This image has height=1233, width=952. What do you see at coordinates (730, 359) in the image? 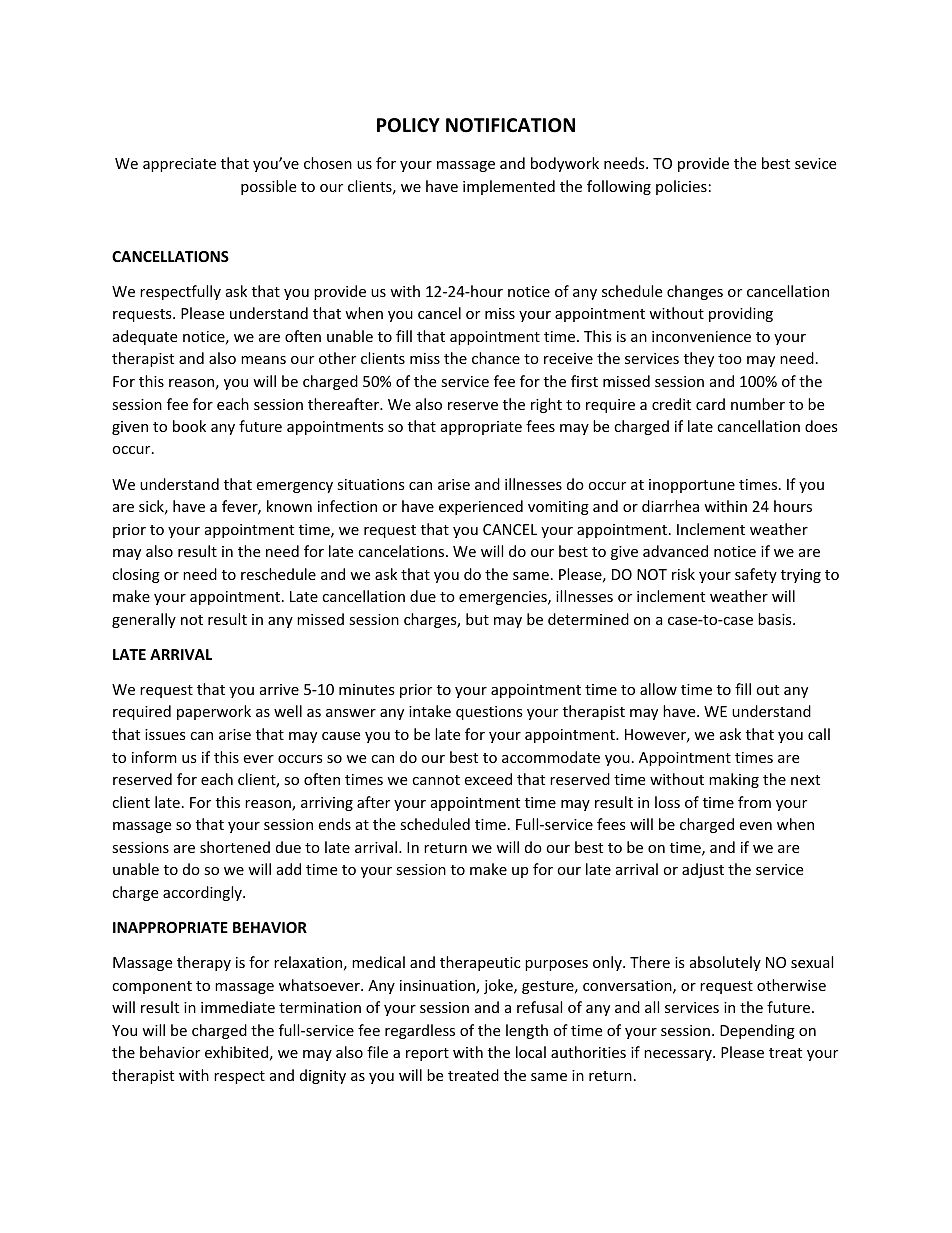
I see `too` at bounding box center [730, 359].
